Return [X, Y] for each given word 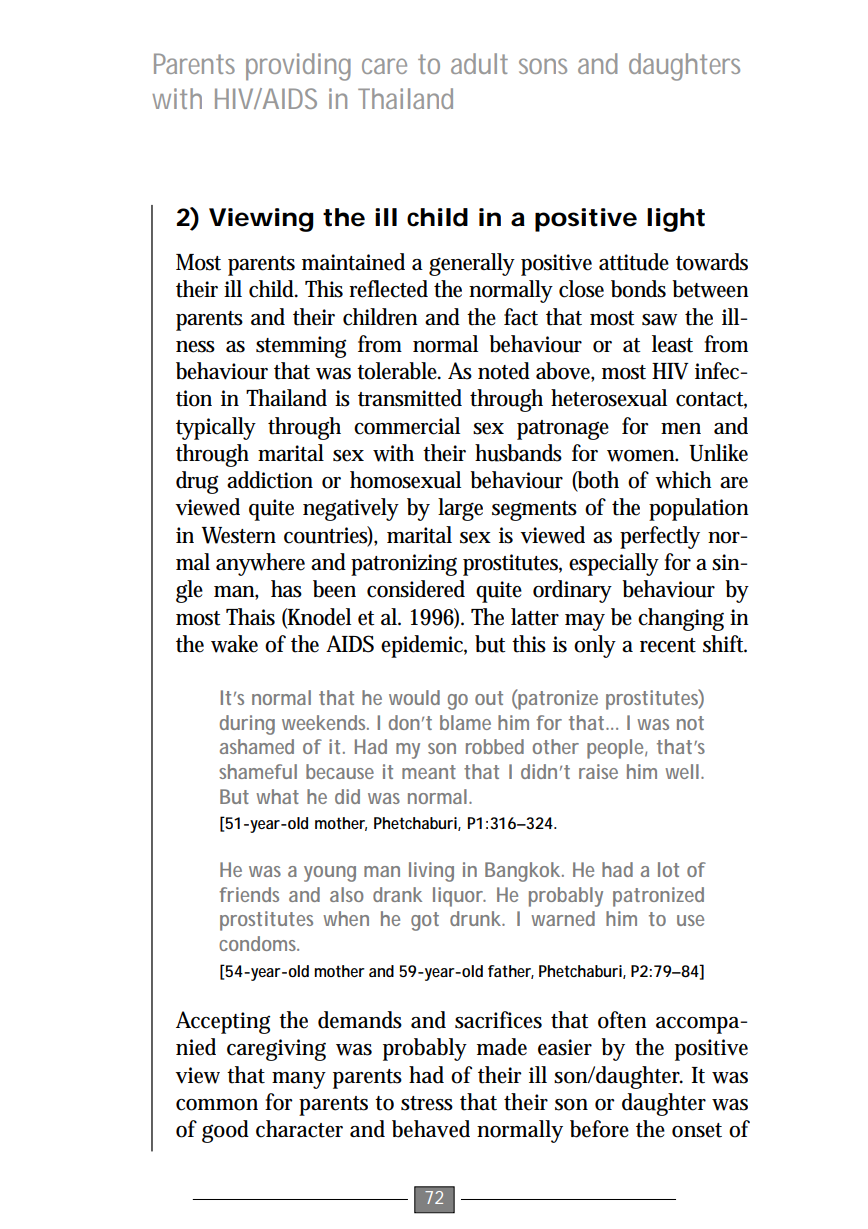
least [672, 344]
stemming [301, 347]
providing [298, 67]
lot [668, 869]
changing [681, 619]
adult [479, 63]
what [277, 796]
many [299, 1080]
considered [416, 589]
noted [504, 371]
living [431, 872]
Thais [250, 617]
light [676, 220]
